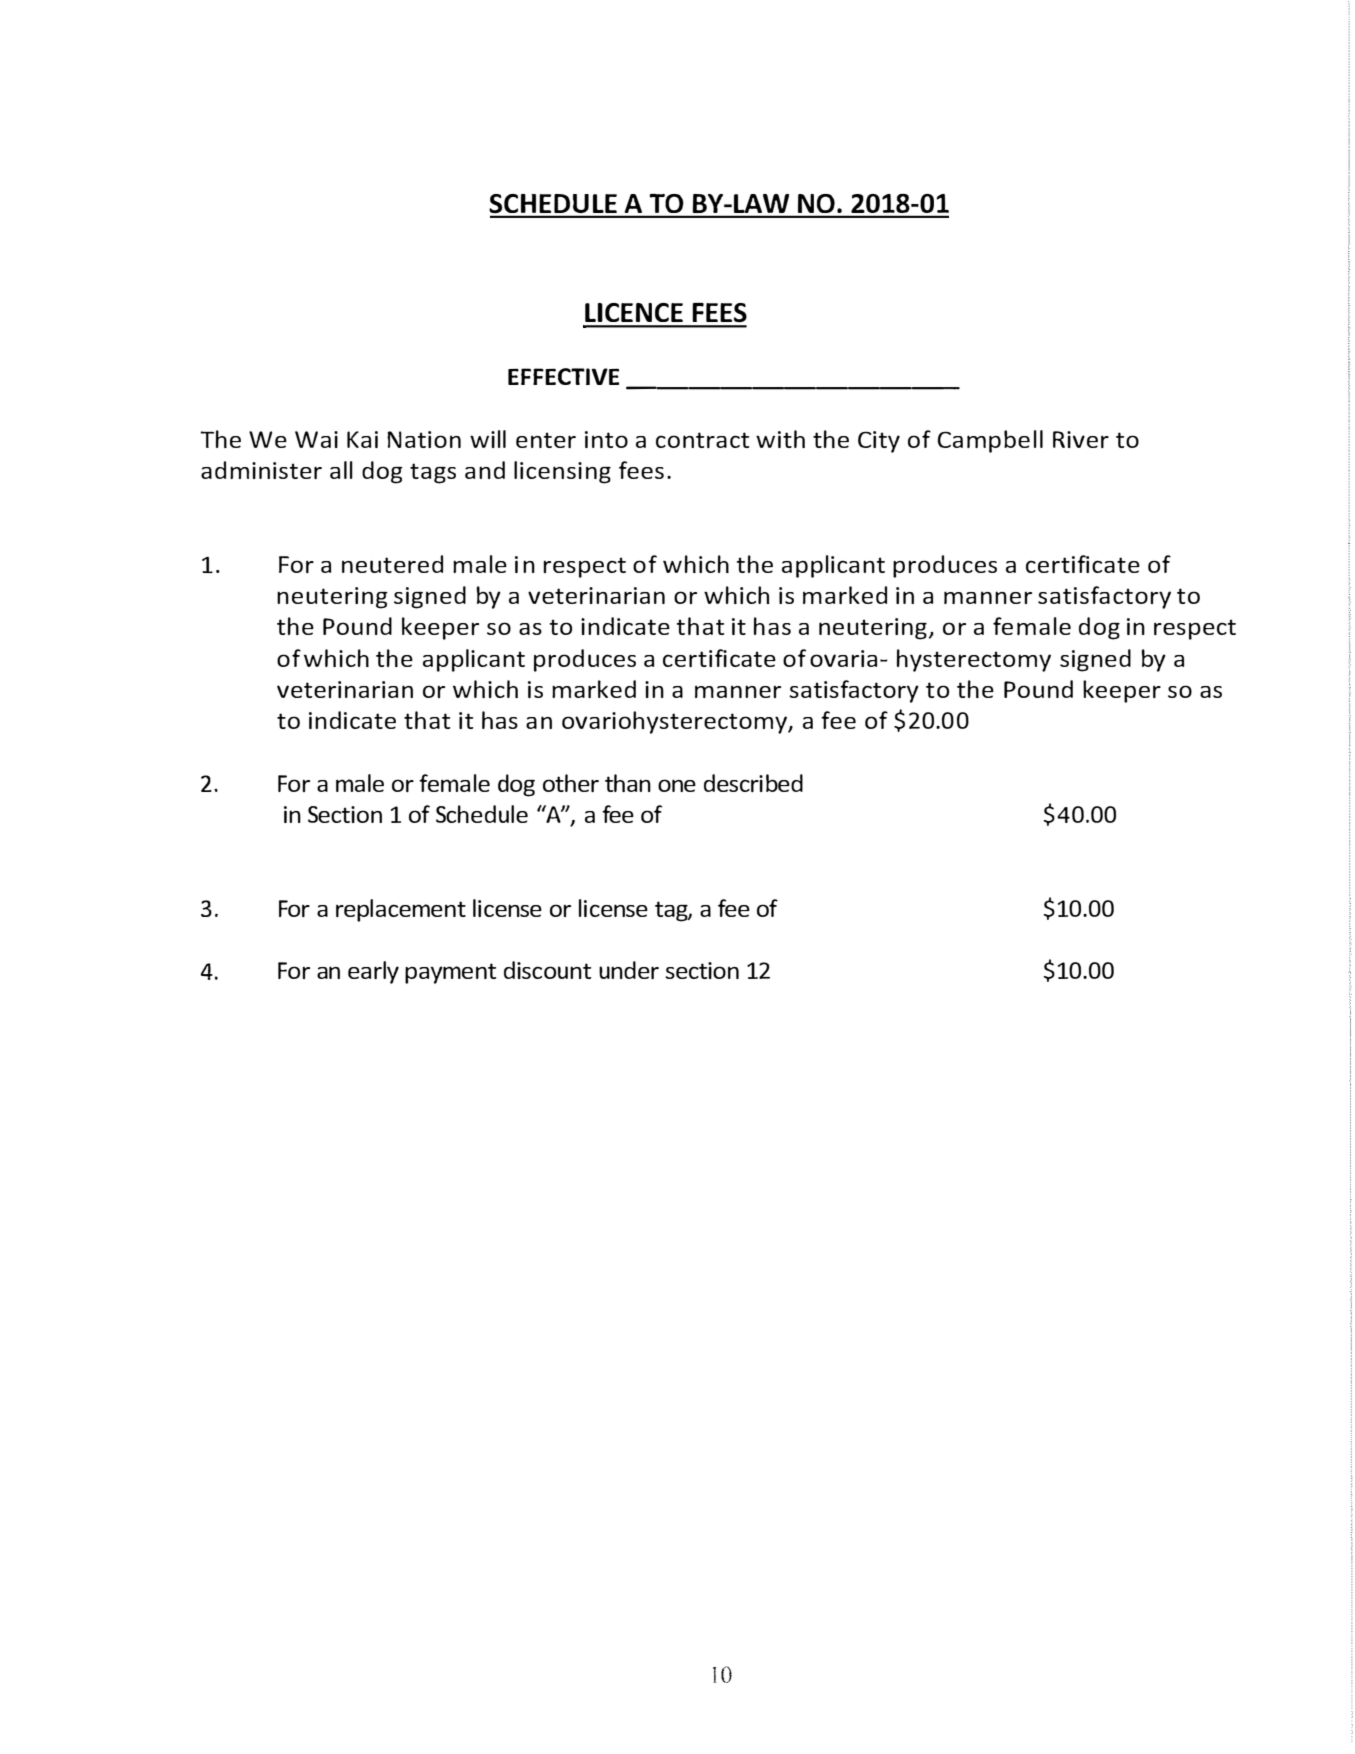 The height and width of the screenshot is (1754, 1355). Describe the element at coordinates (677, 785) in the screenshot. I see `one` at that location.
